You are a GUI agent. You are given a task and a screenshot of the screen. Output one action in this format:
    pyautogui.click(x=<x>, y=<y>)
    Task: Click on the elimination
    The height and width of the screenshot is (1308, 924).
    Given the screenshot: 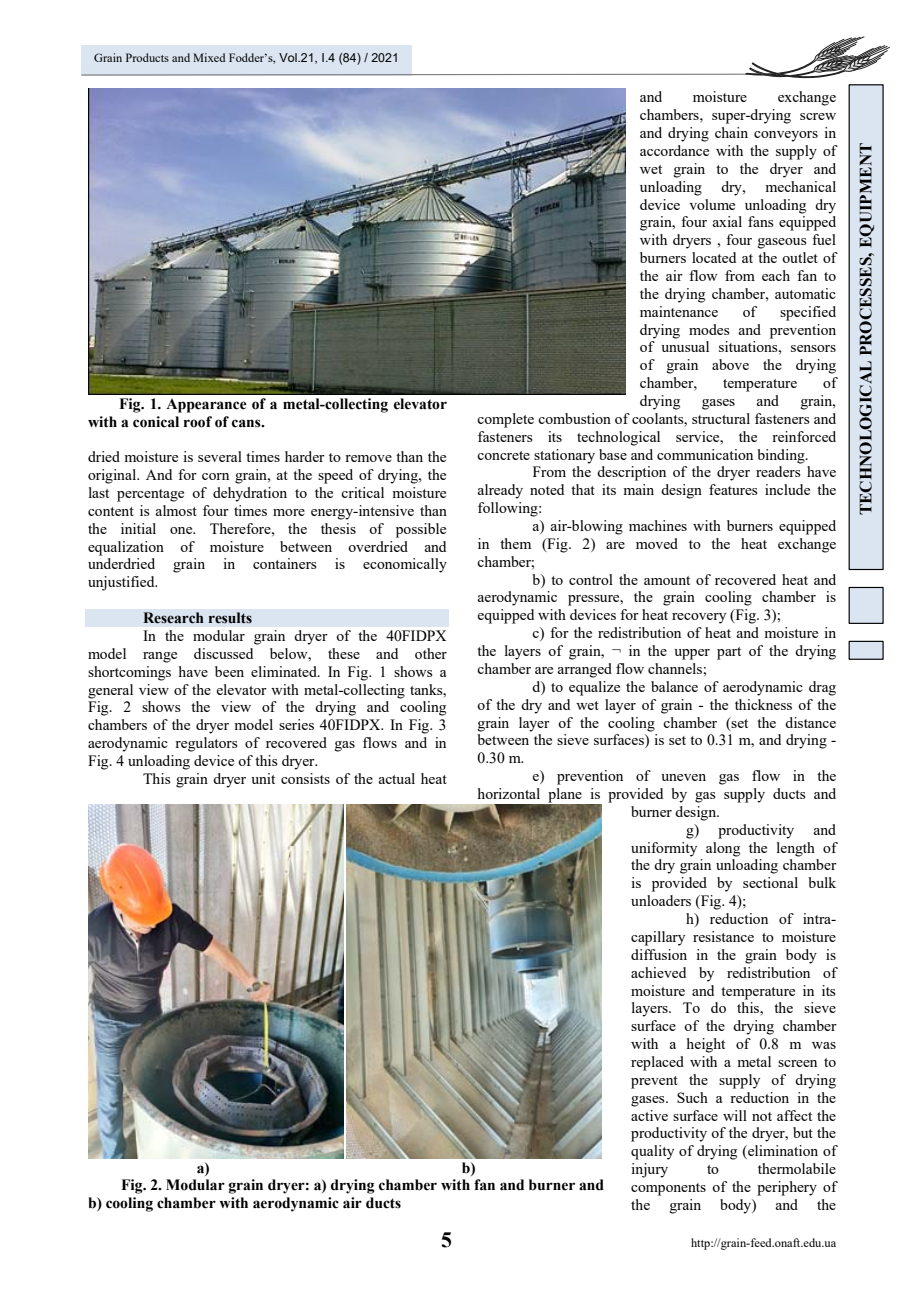 What is the action you would take?
    pyautogui.click(x=782, y=1152)
